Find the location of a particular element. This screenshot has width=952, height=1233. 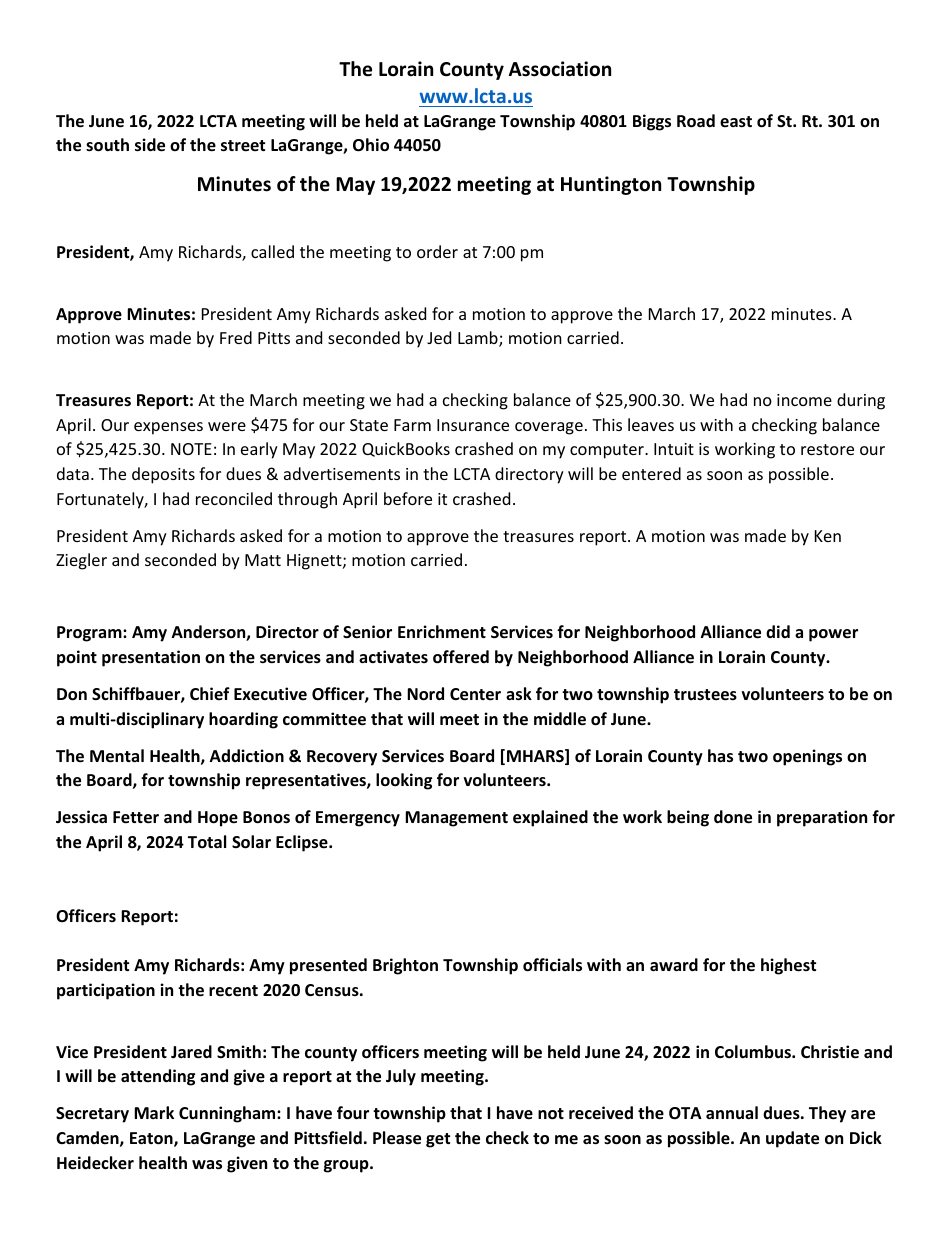

Enrichment is located at coordinates (442, 632).
